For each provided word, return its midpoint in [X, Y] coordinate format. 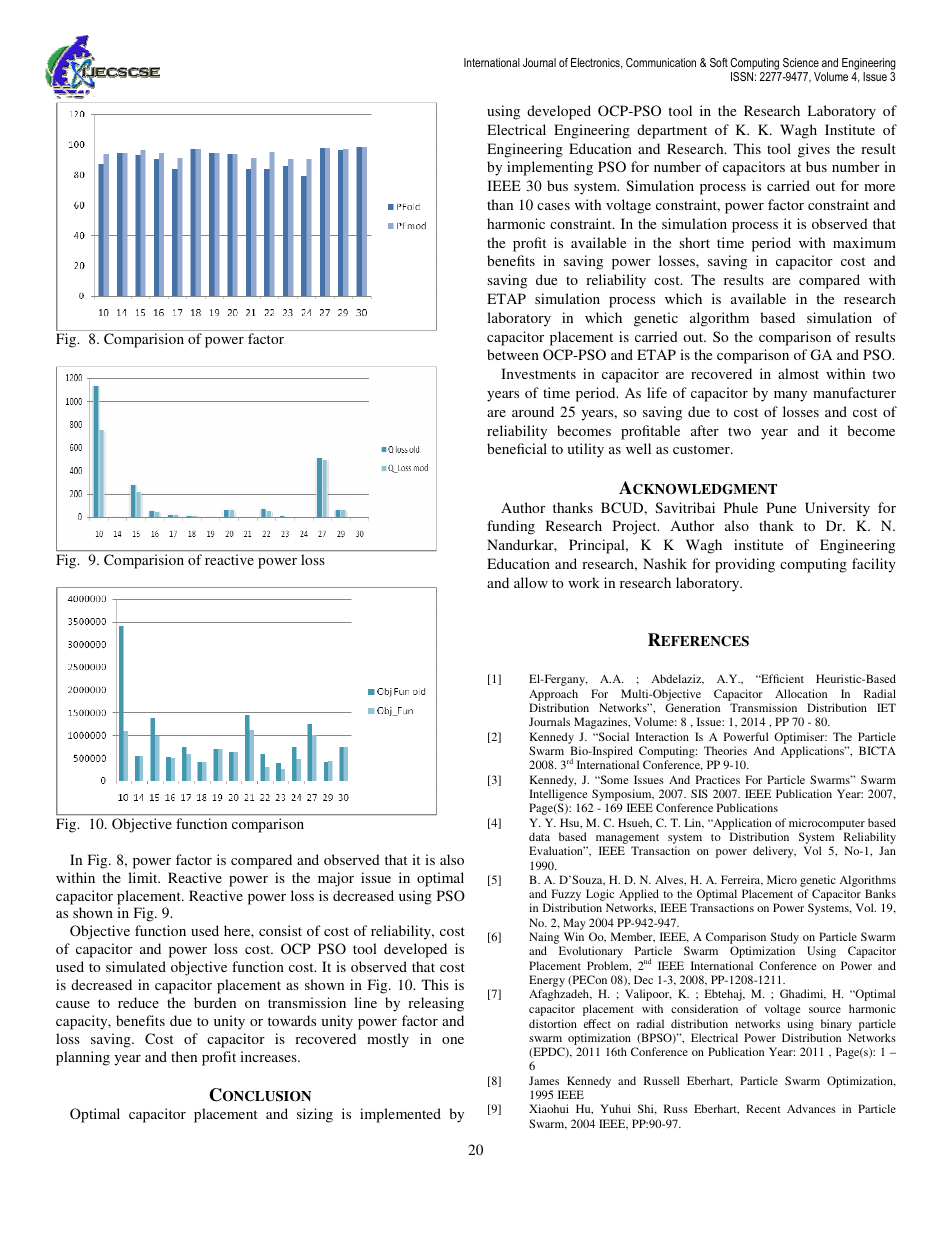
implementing [550, 168]
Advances [811, 1108]
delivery [774, 852]
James [544, 1080]
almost [798, 373]
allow [531, 582]
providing [745, 565]
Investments [538, 373]
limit [144, 877]
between [513, 354]
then [184, 1056]
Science [801, 62]
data [539, 836]
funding [511, 527]
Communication [661, 62]
